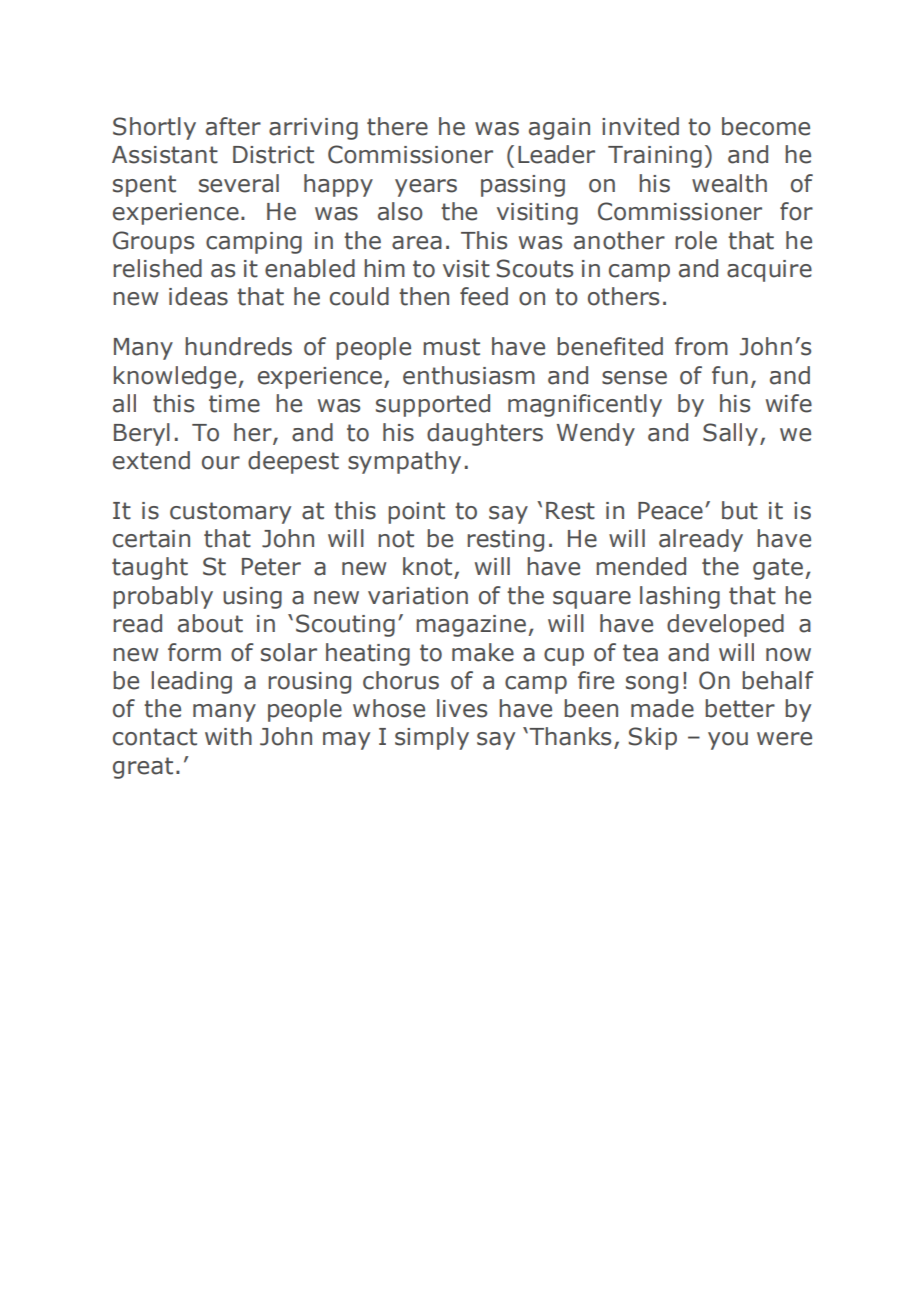 This document has height=1308, width=924. What do you see at coordinates (418, 596) in the document?
I see `variation` at bounding box center [418, 596].
